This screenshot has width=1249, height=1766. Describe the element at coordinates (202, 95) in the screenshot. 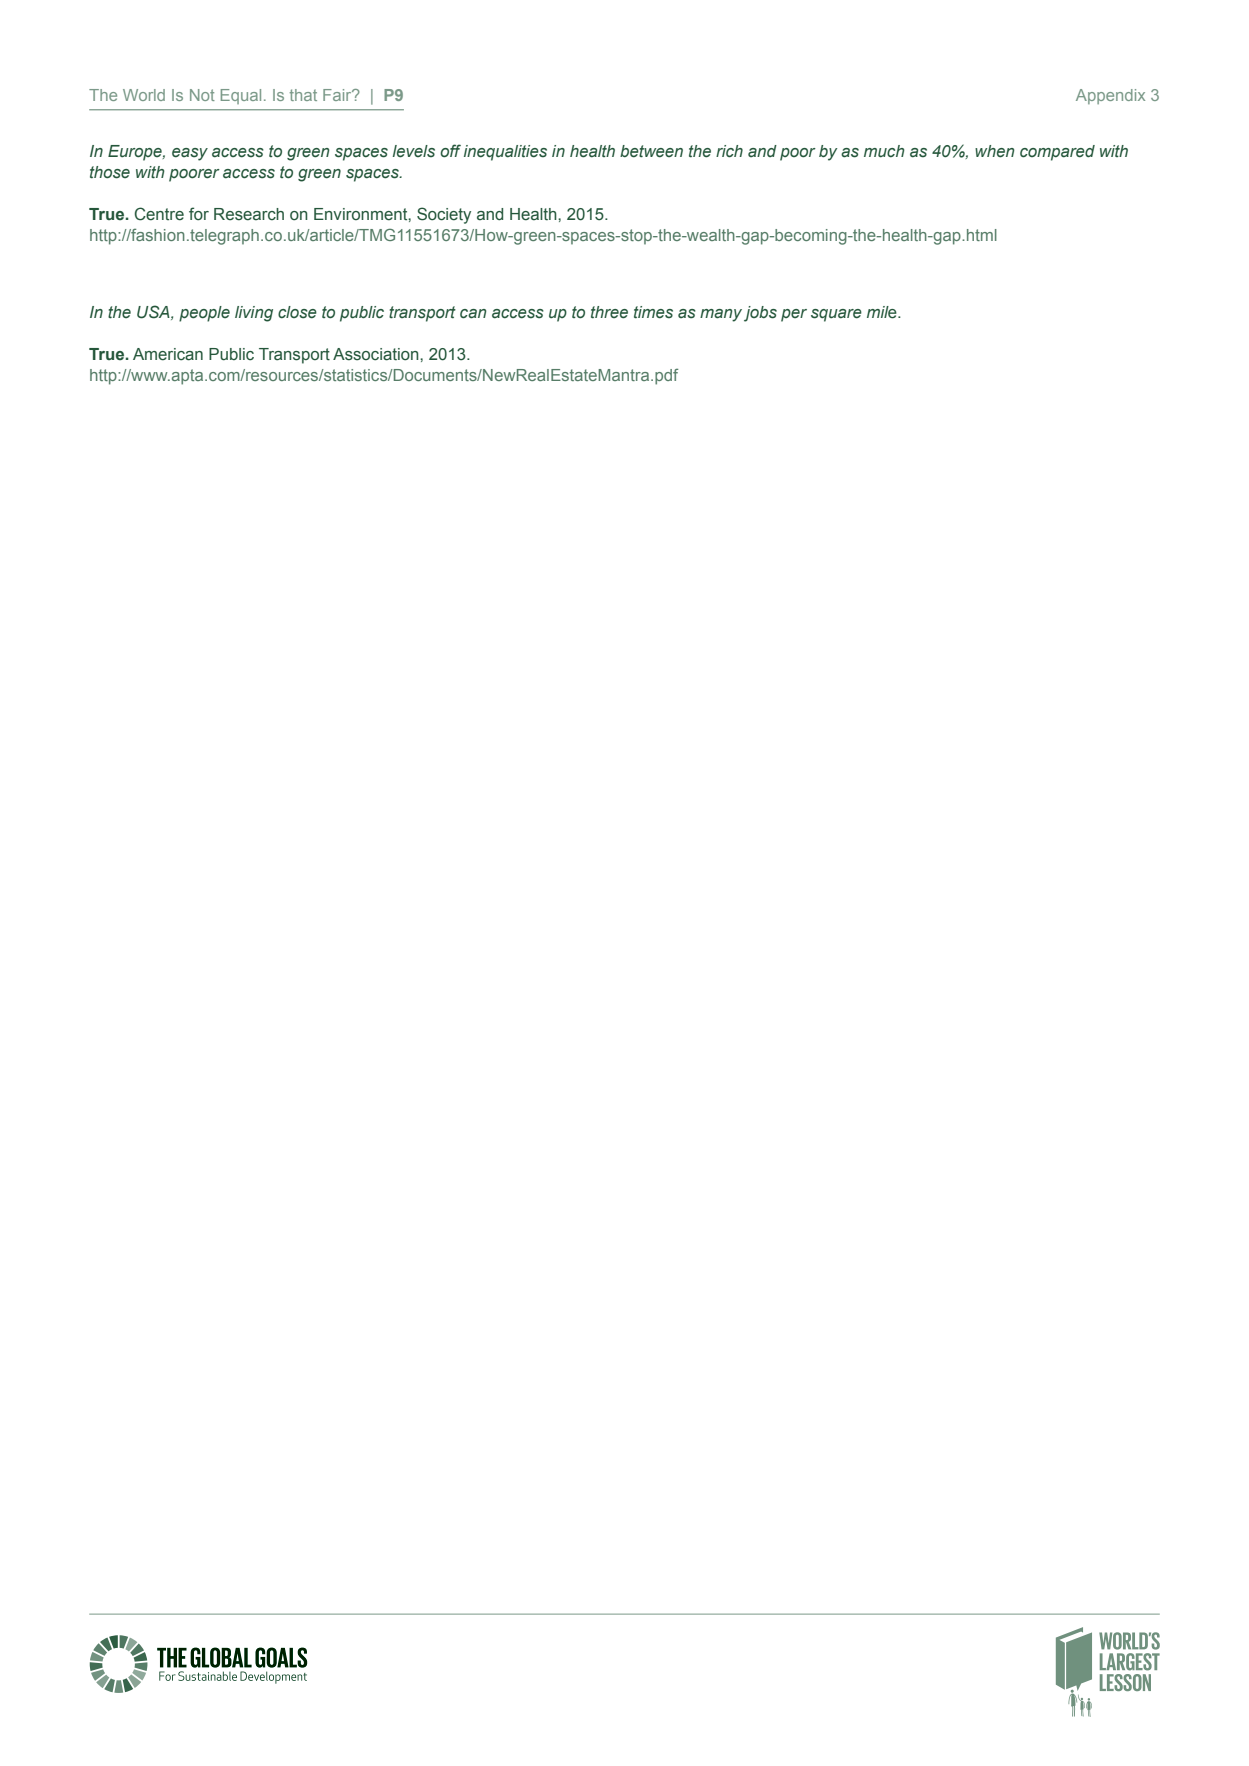

I see `Not` at that location.
